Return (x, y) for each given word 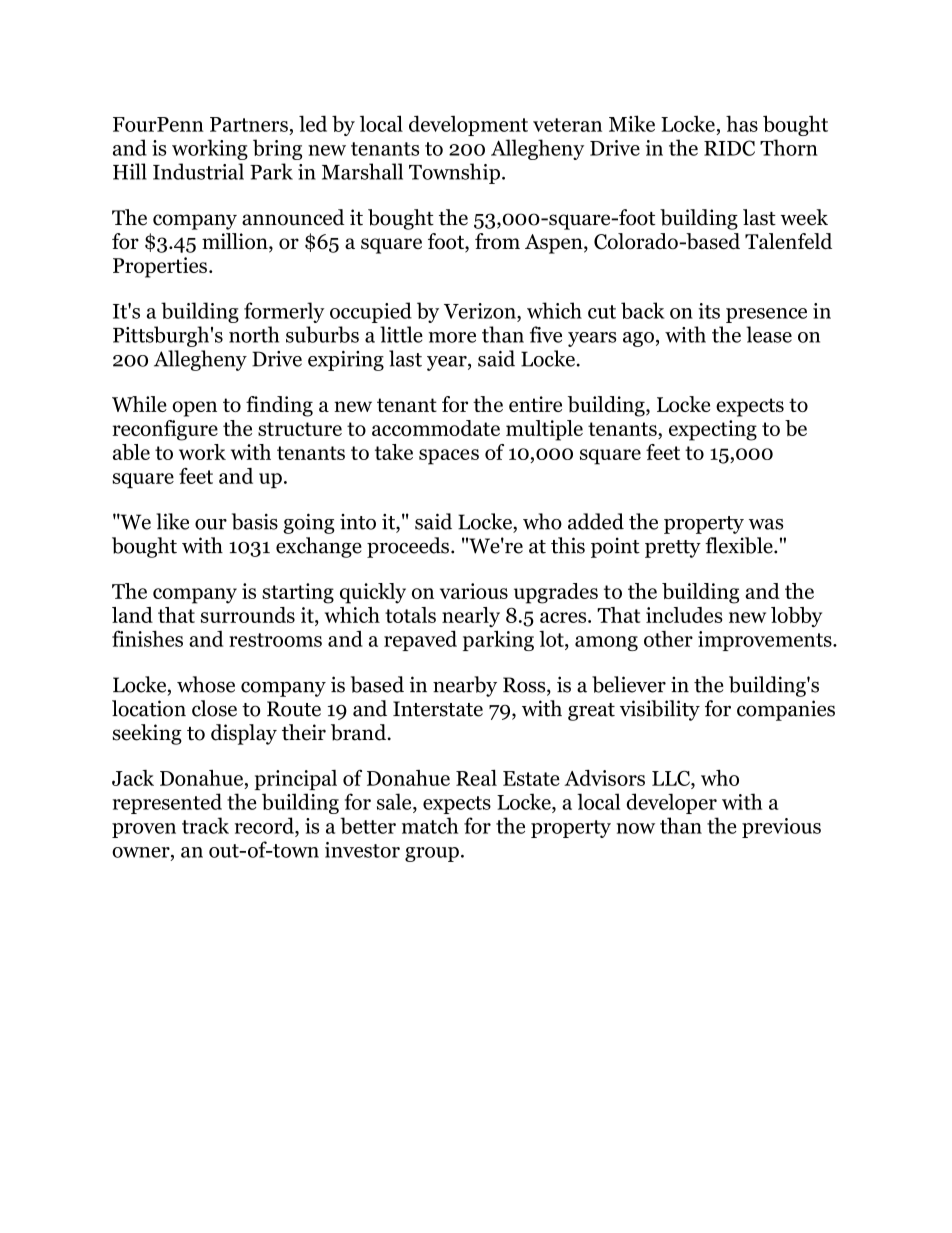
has (742, 123)
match (430, 825)
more (452, 337)
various (474, 591)
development (468, 125)
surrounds (248, 615)
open (194, 409)
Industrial (198, 171)
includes (684, 615)
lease (769, 334)
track (205, 825)
